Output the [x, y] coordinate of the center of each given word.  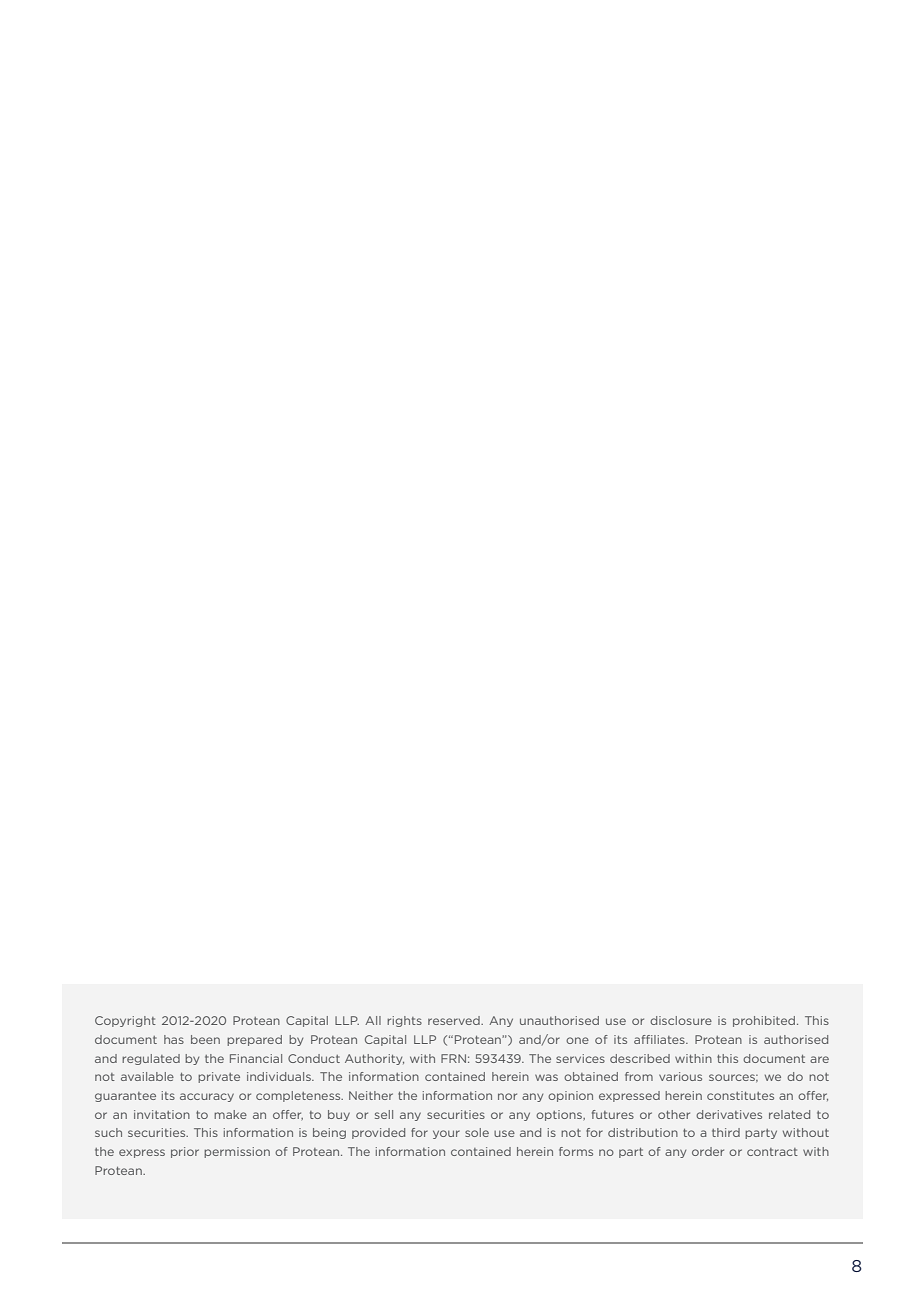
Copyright [125, 1021]
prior [185, 1152]
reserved [455, 1020]
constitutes [740, 1095]
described [640, 1058]
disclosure [681, 1020]
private [219, 1077]
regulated [151, 1059]
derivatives [729, 1114]
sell [384, 1114]
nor [507, 1096]
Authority [374, 1059]
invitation [162, 1114]
